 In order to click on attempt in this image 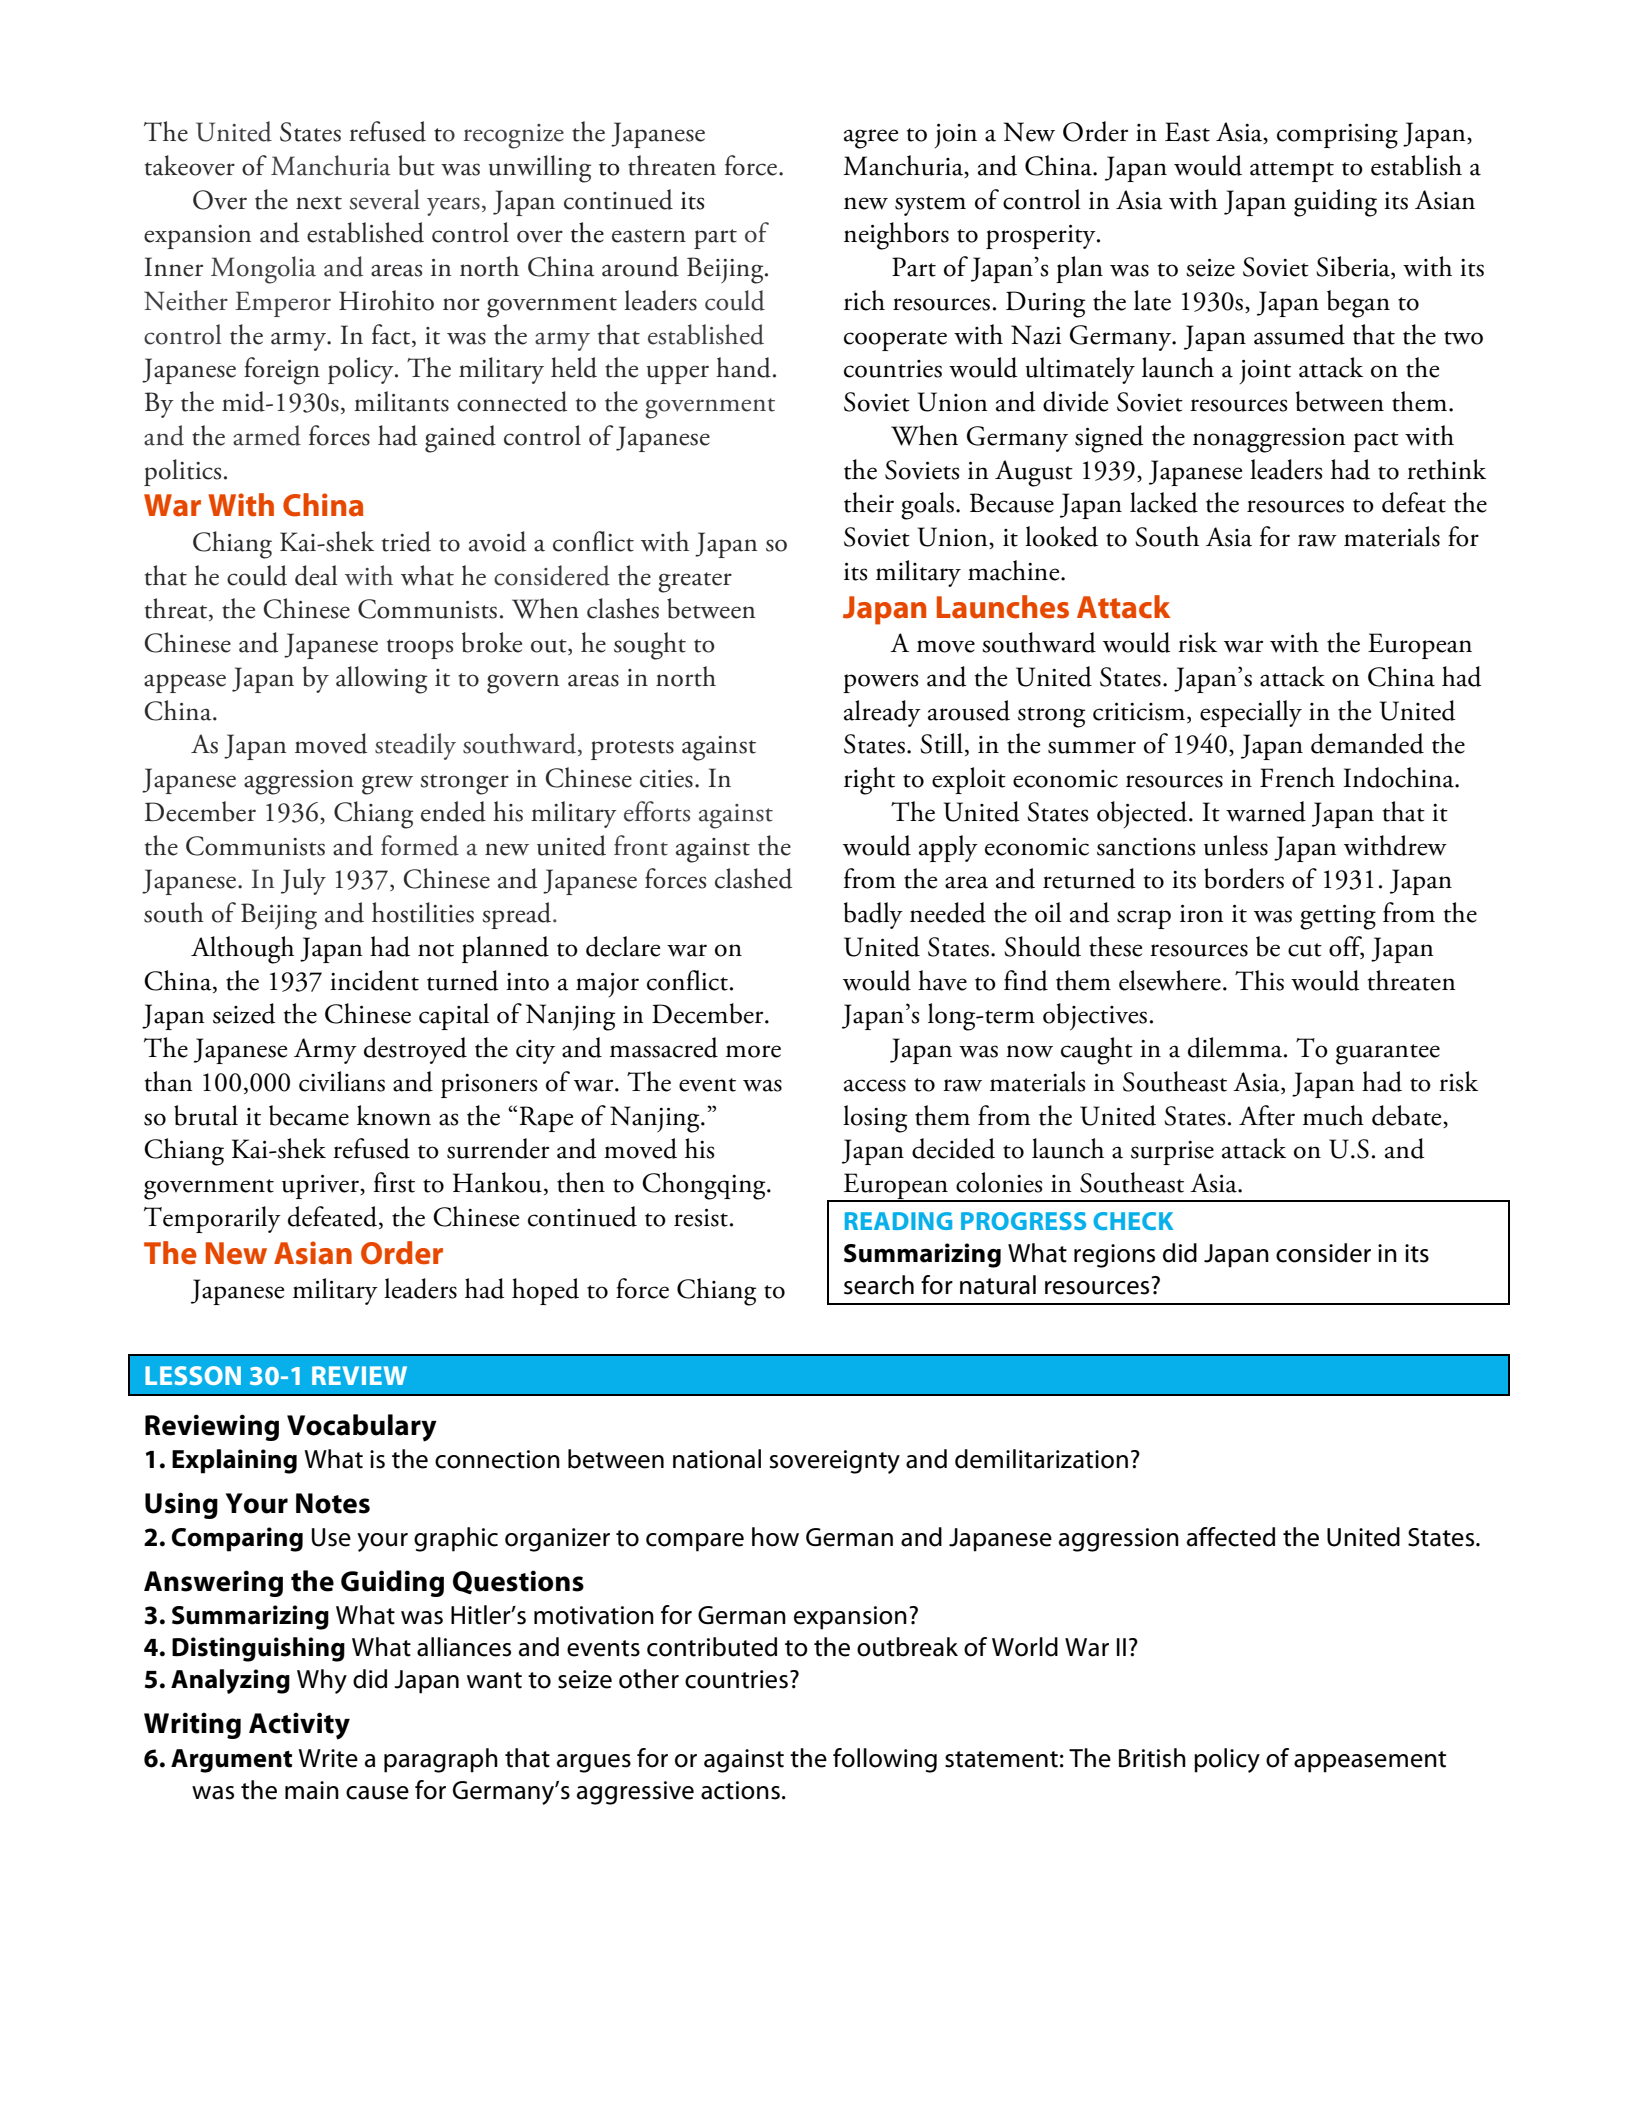, I will do `click(1292, 172)`.
